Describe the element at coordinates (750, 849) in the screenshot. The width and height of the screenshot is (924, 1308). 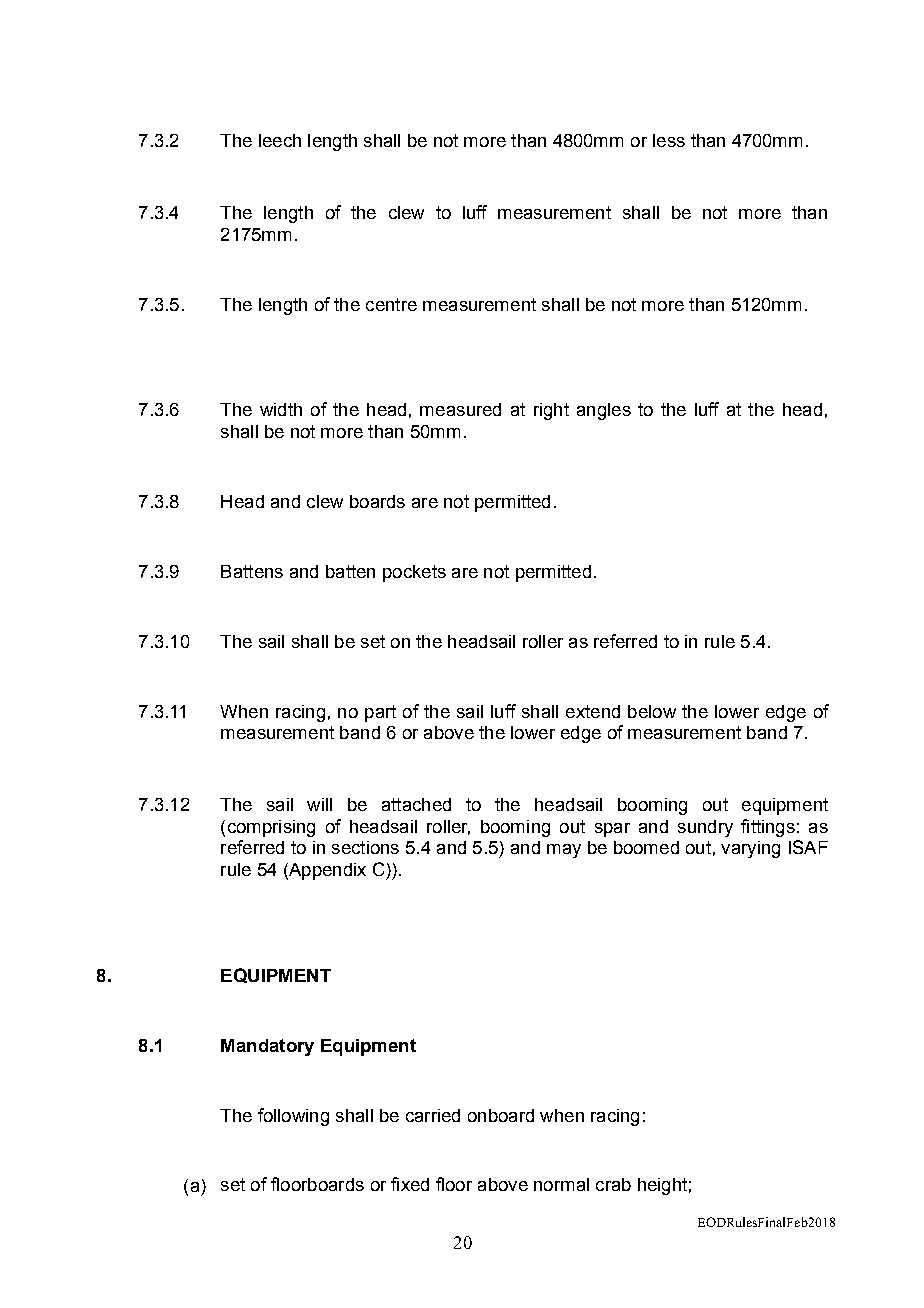
I see `varying` at that location.
